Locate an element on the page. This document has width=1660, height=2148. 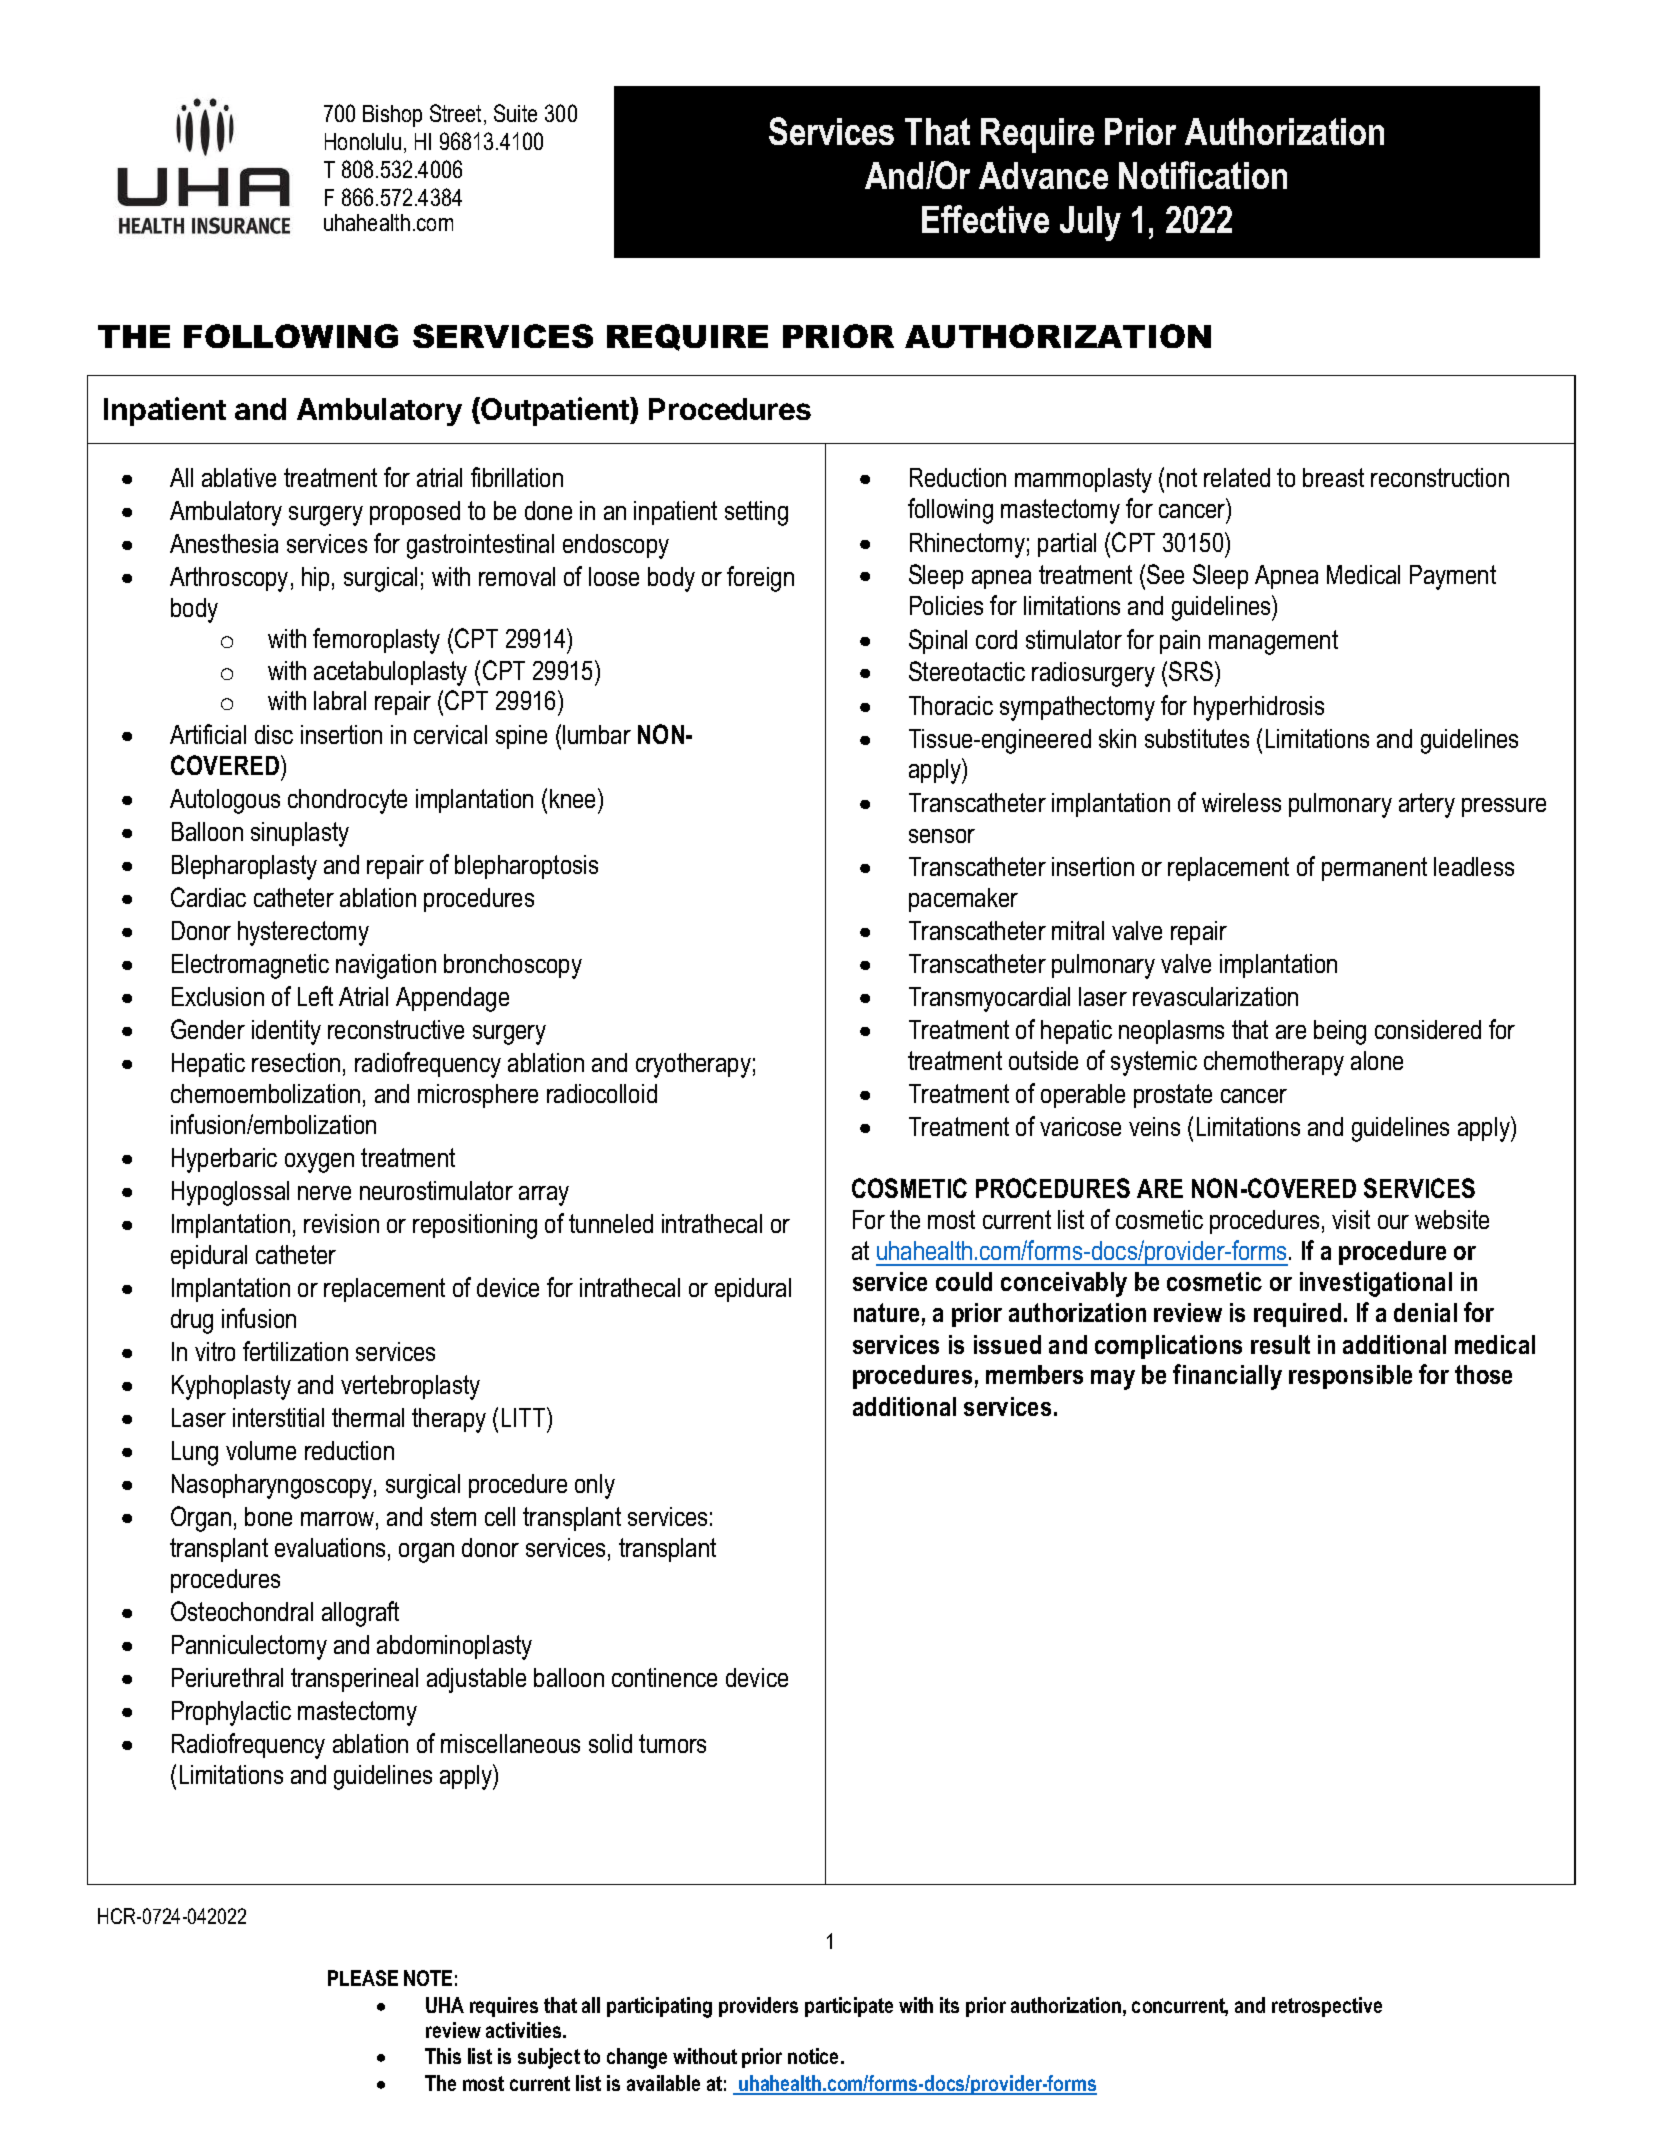
Honolulu is located at coordinates (363, 141).
